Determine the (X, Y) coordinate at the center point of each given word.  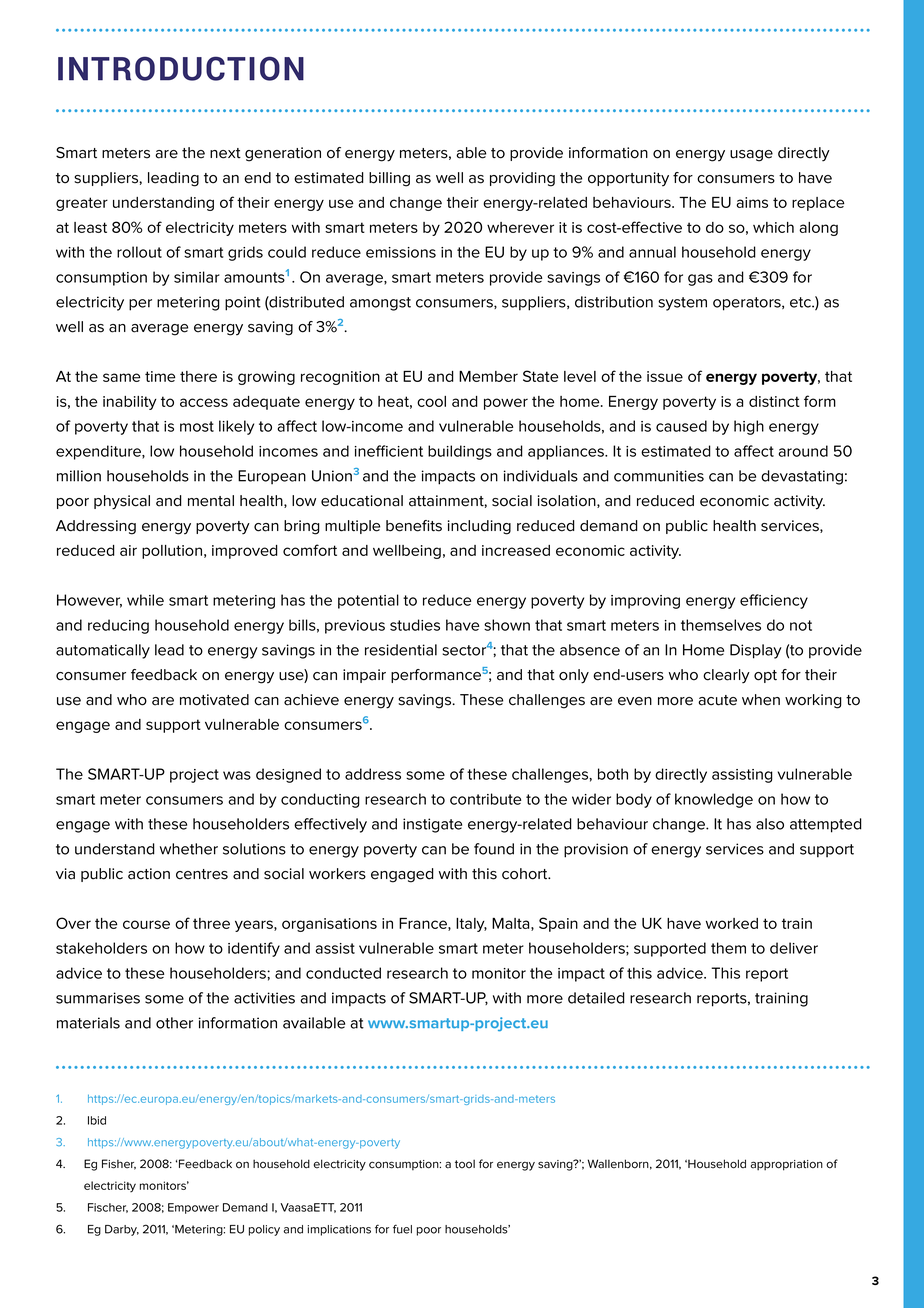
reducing (118, 626)
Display (756, 651)
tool (465, 1164)
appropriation (787, 1165)
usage (751, 156)
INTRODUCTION (181, 68)
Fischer (108, 1208)
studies (415, 625)
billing (389, 179)
